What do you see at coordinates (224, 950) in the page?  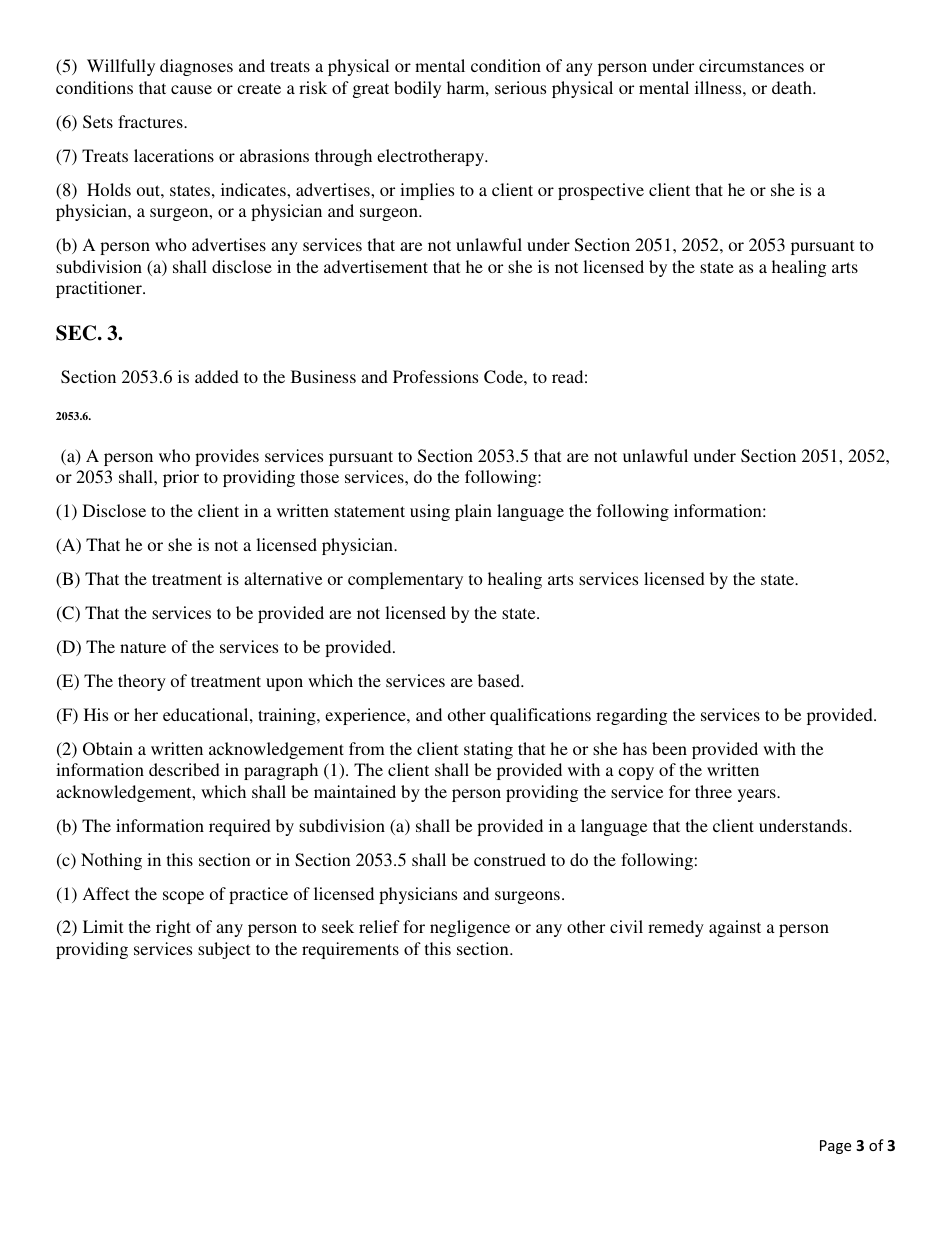 I see `subject` at bounding box center [224, 950].
